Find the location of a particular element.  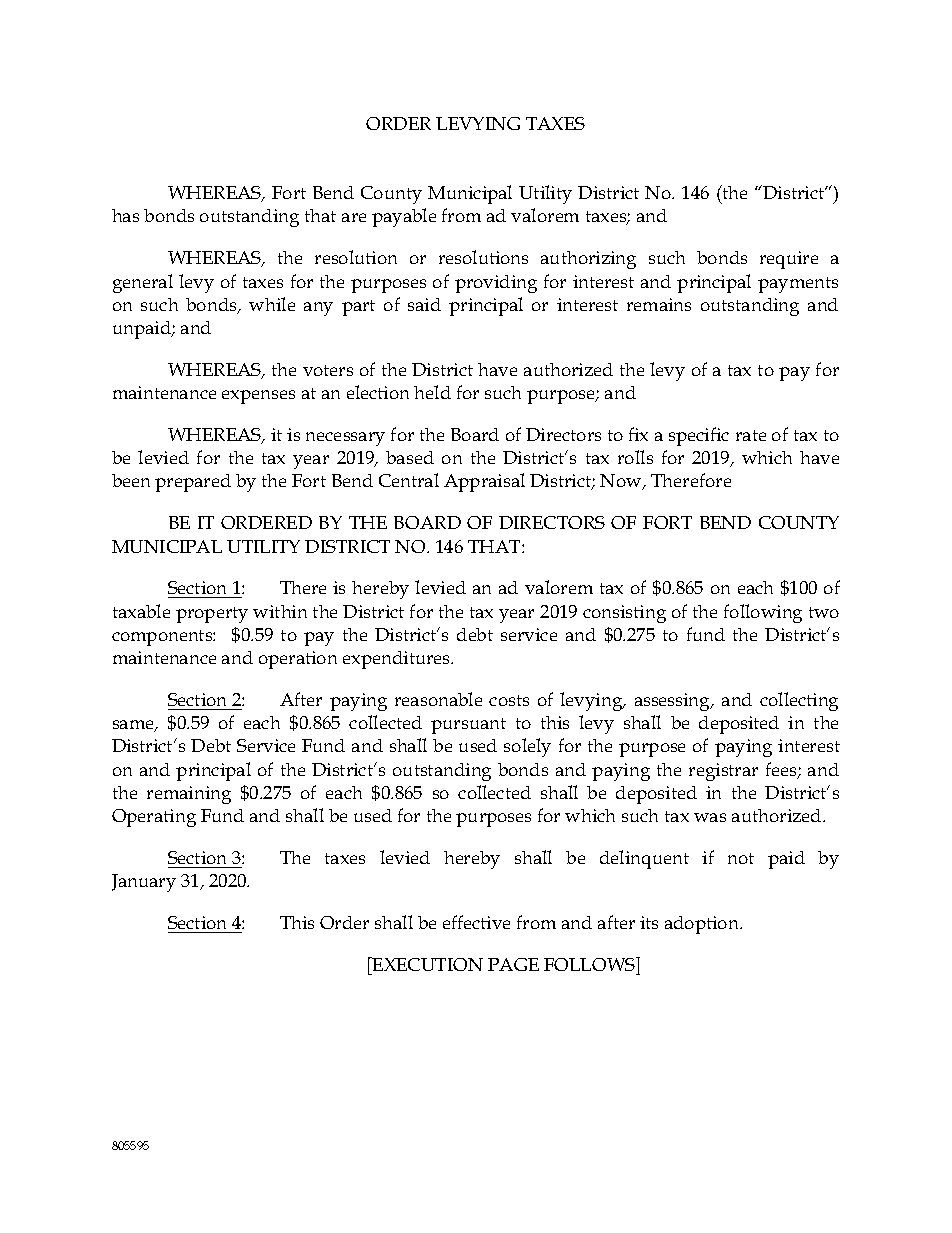

solely is located at coordinates (527, 747).
